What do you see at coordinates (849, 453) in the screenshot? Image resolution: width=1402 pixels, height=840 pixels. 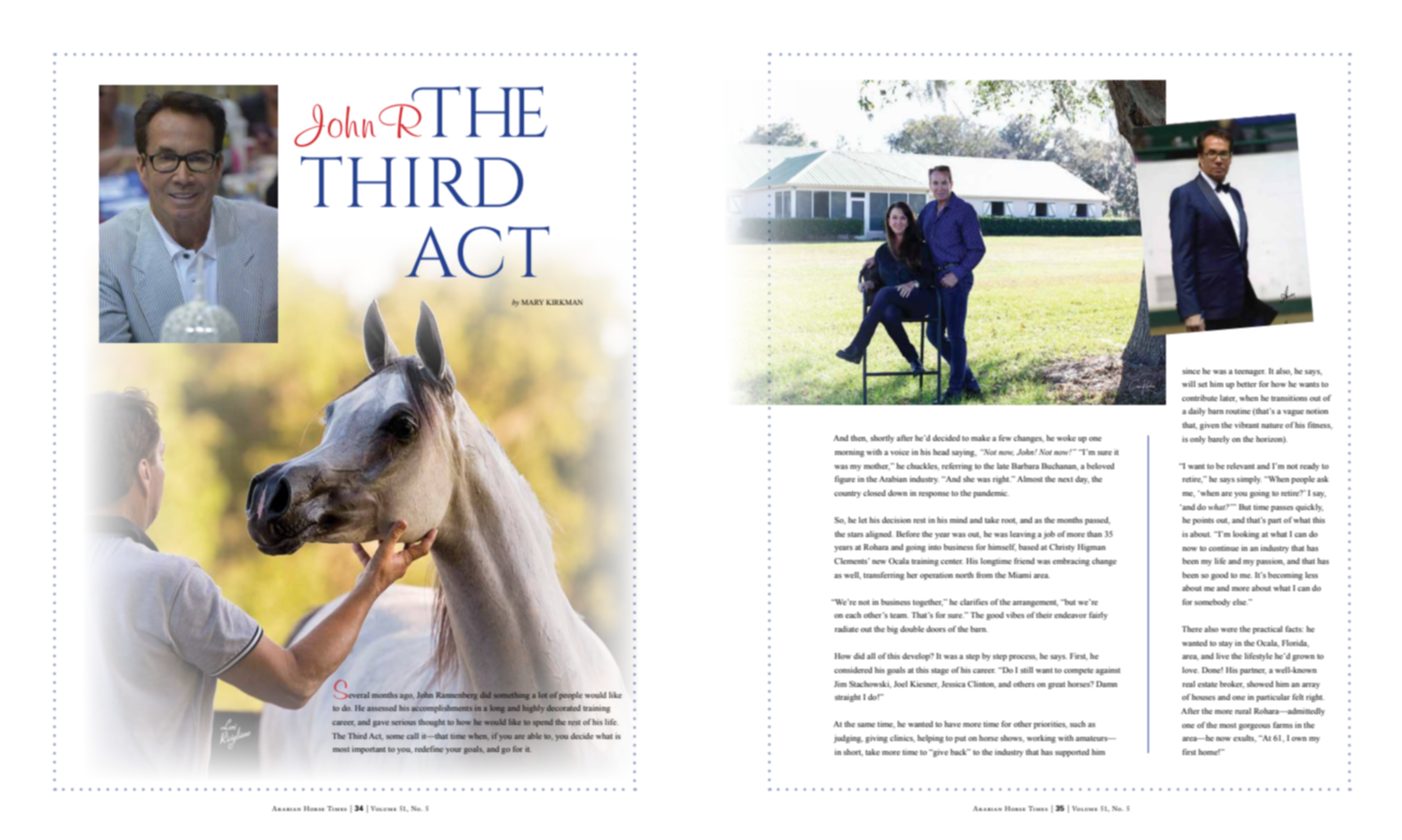 I see `morning` at bounding box center [849, 453].
